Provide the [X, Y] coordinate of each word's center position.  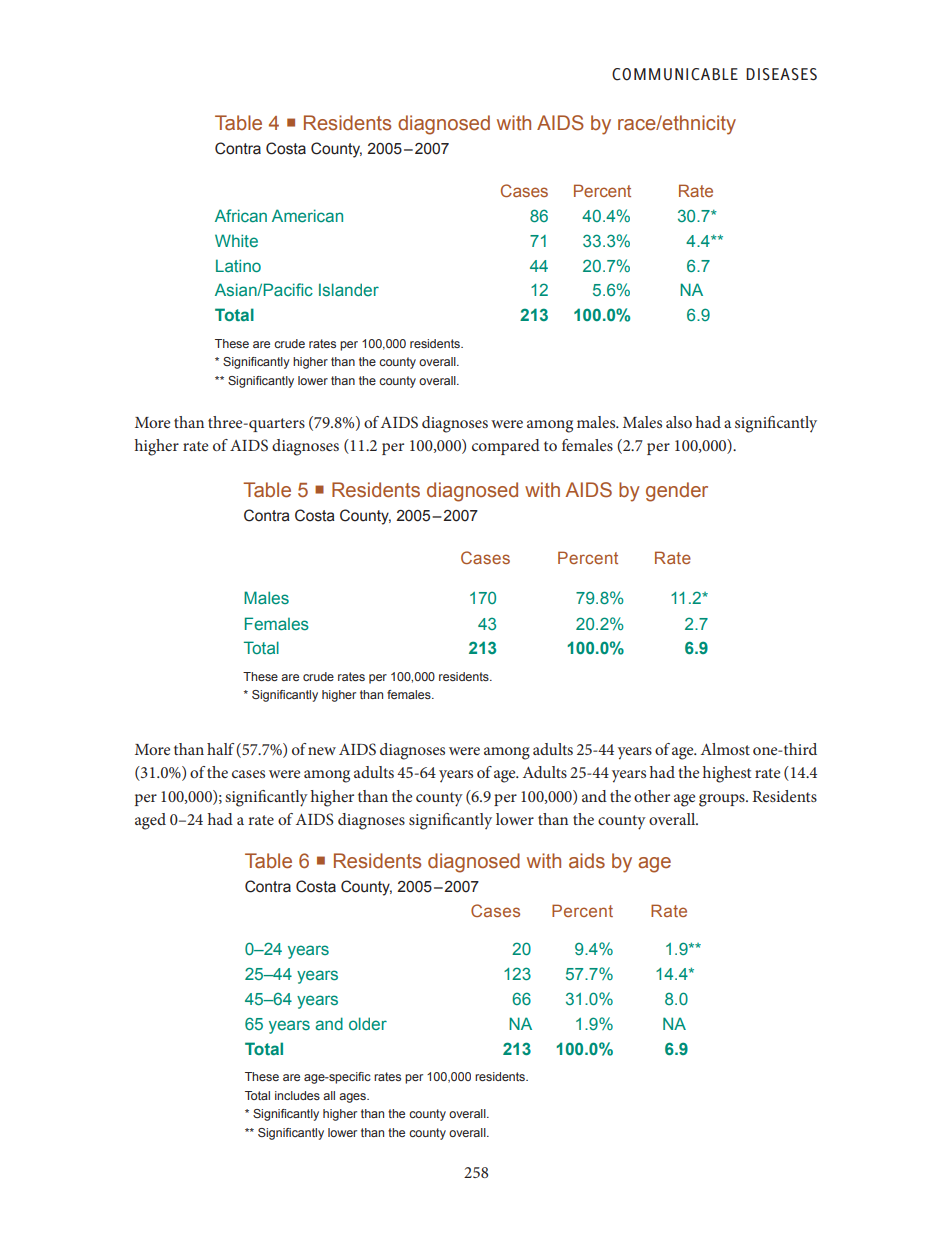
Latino [238, 265]
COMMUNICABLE [675, 74]
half [220, 749]
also [679, 422]
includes [297, 1095]
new [322, 751]
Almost [725, 749]
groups [723, 800]
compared [506, 447]
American [307, 215]
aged [150, 821]
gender [677, 492]
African [241, 215]
